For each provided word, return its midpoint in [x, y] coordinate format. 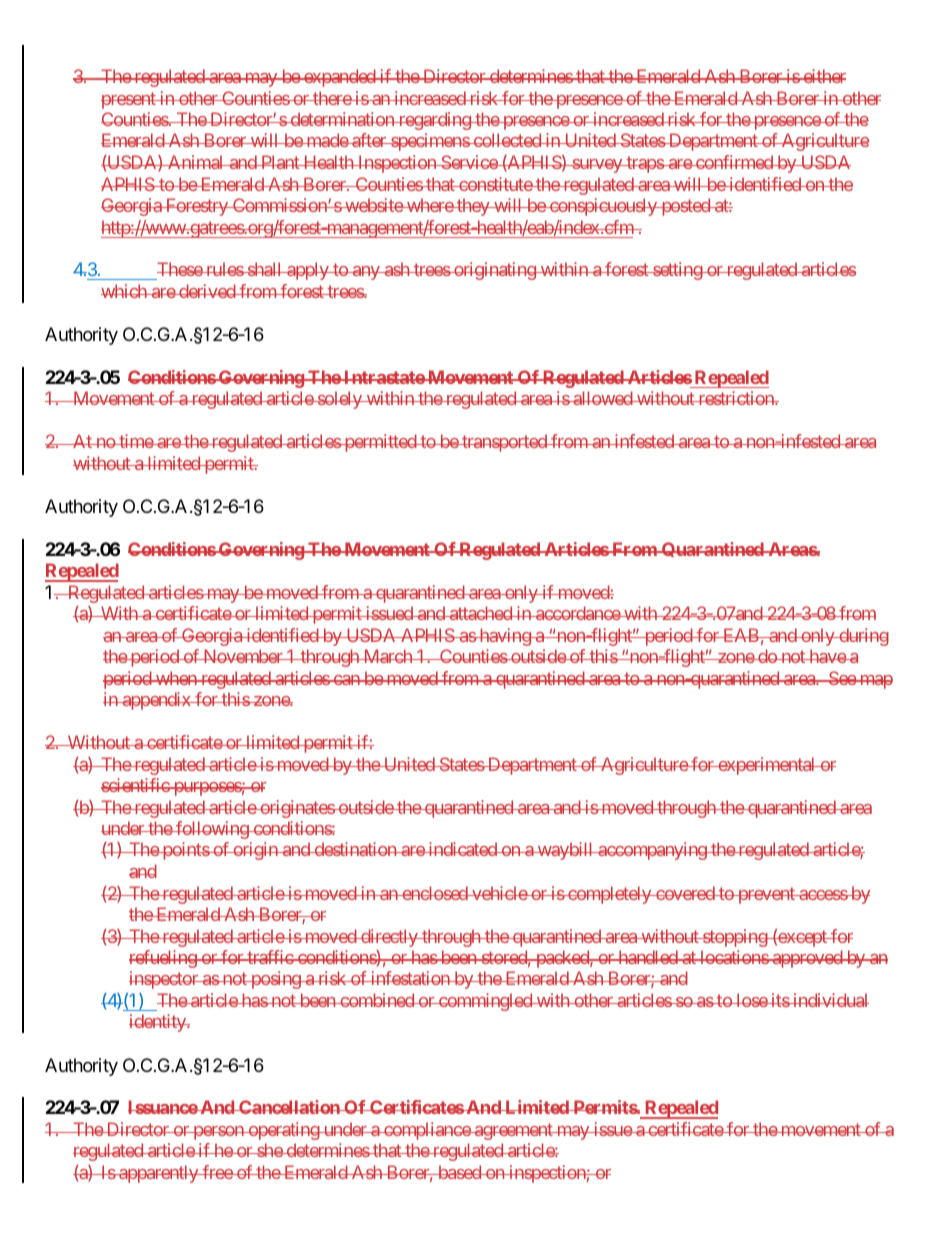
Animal [196, 162]
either [823, 76]
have [827, 656]
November [243, 656]
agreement [513, 1131]
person [218, 1133]
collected [507, 140]
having [504, 637]
